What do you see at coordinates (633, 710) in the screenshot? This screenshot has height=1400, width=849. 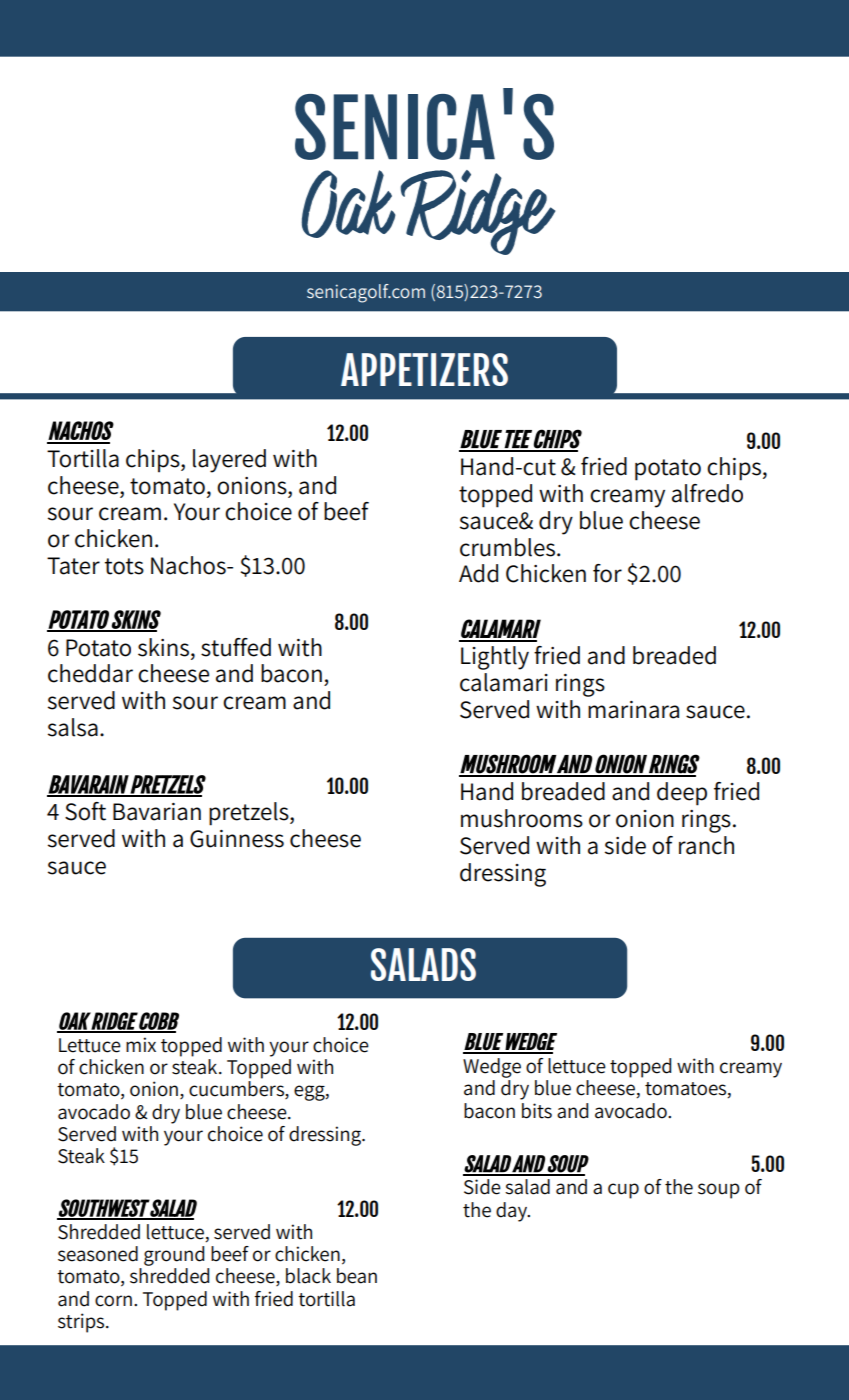 I see `marinara` at bounding box center [633, 710].
